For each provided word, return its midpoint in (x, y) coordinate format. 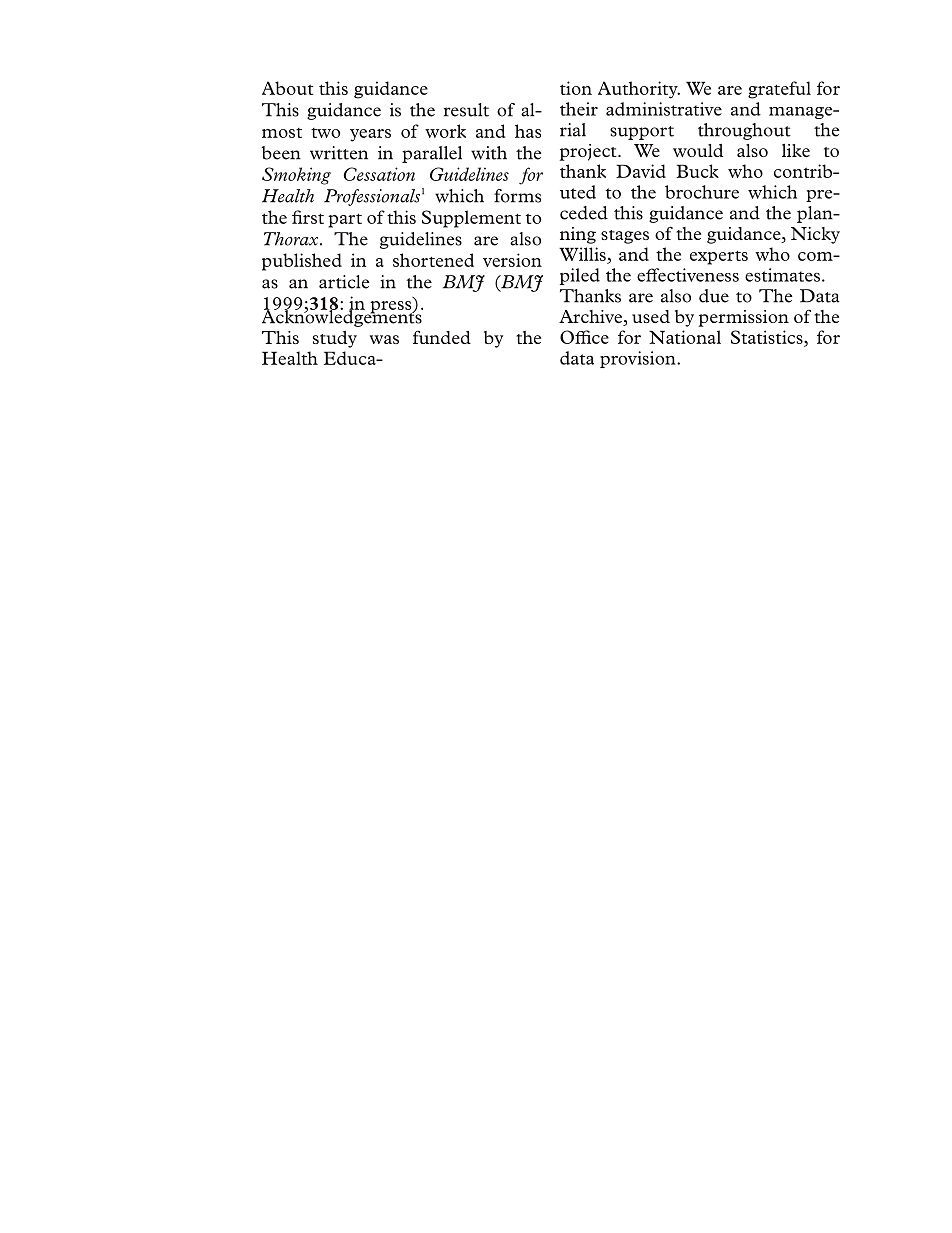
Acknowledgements (342, 317)
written (339, 153)
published (302, 262)
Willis (583, 255)
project (589, 152)
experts (719, 257)
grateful (779, 90)
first (308, 217)
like (796, 150)
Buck (697, 171)
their (579, 109)
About (287, 88)
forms (517, 196)
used (651, 316)
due (714, 296)
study (335, 339)
